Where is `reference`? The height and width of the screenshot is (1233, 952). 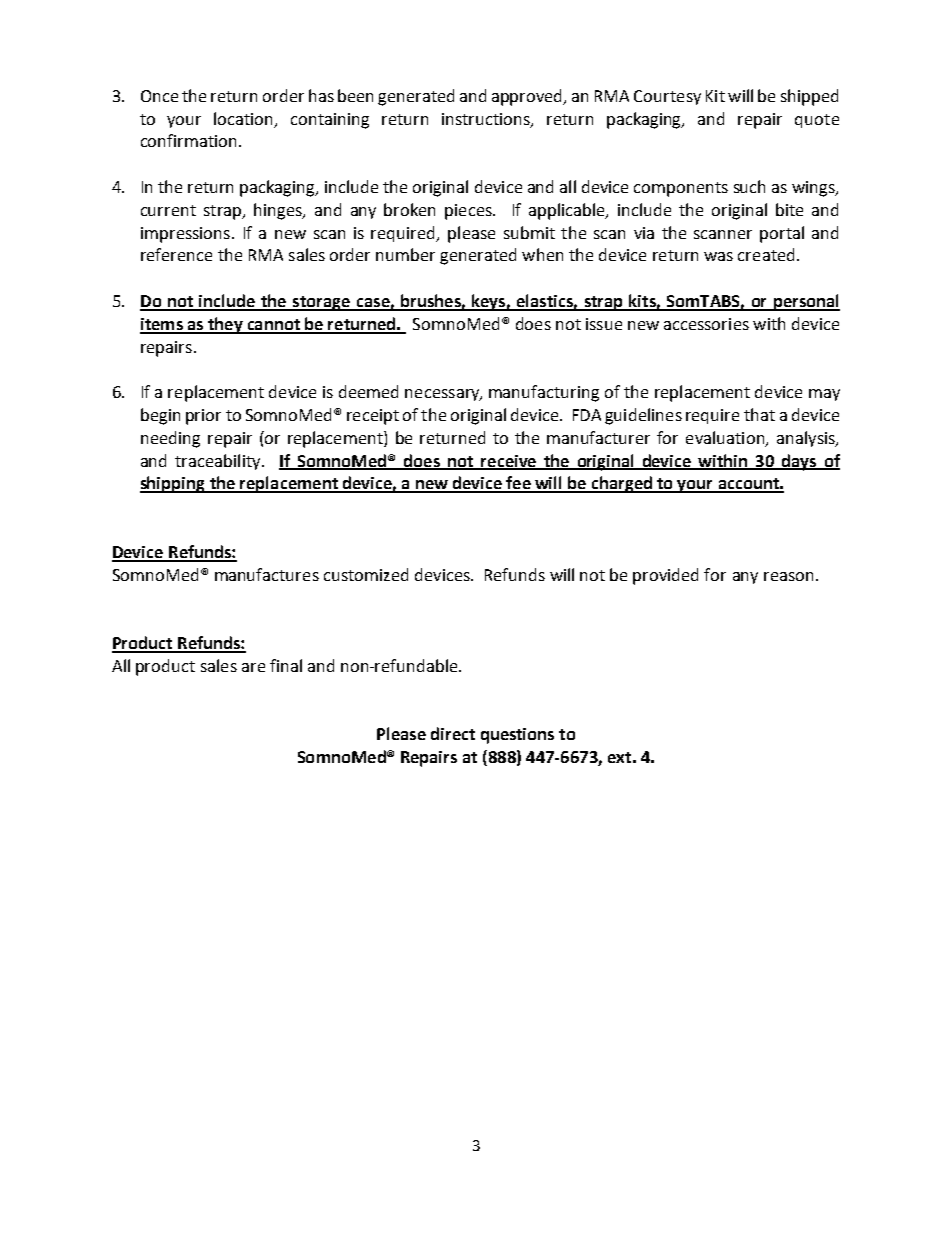 reference is located at coordinates (176, 254).
